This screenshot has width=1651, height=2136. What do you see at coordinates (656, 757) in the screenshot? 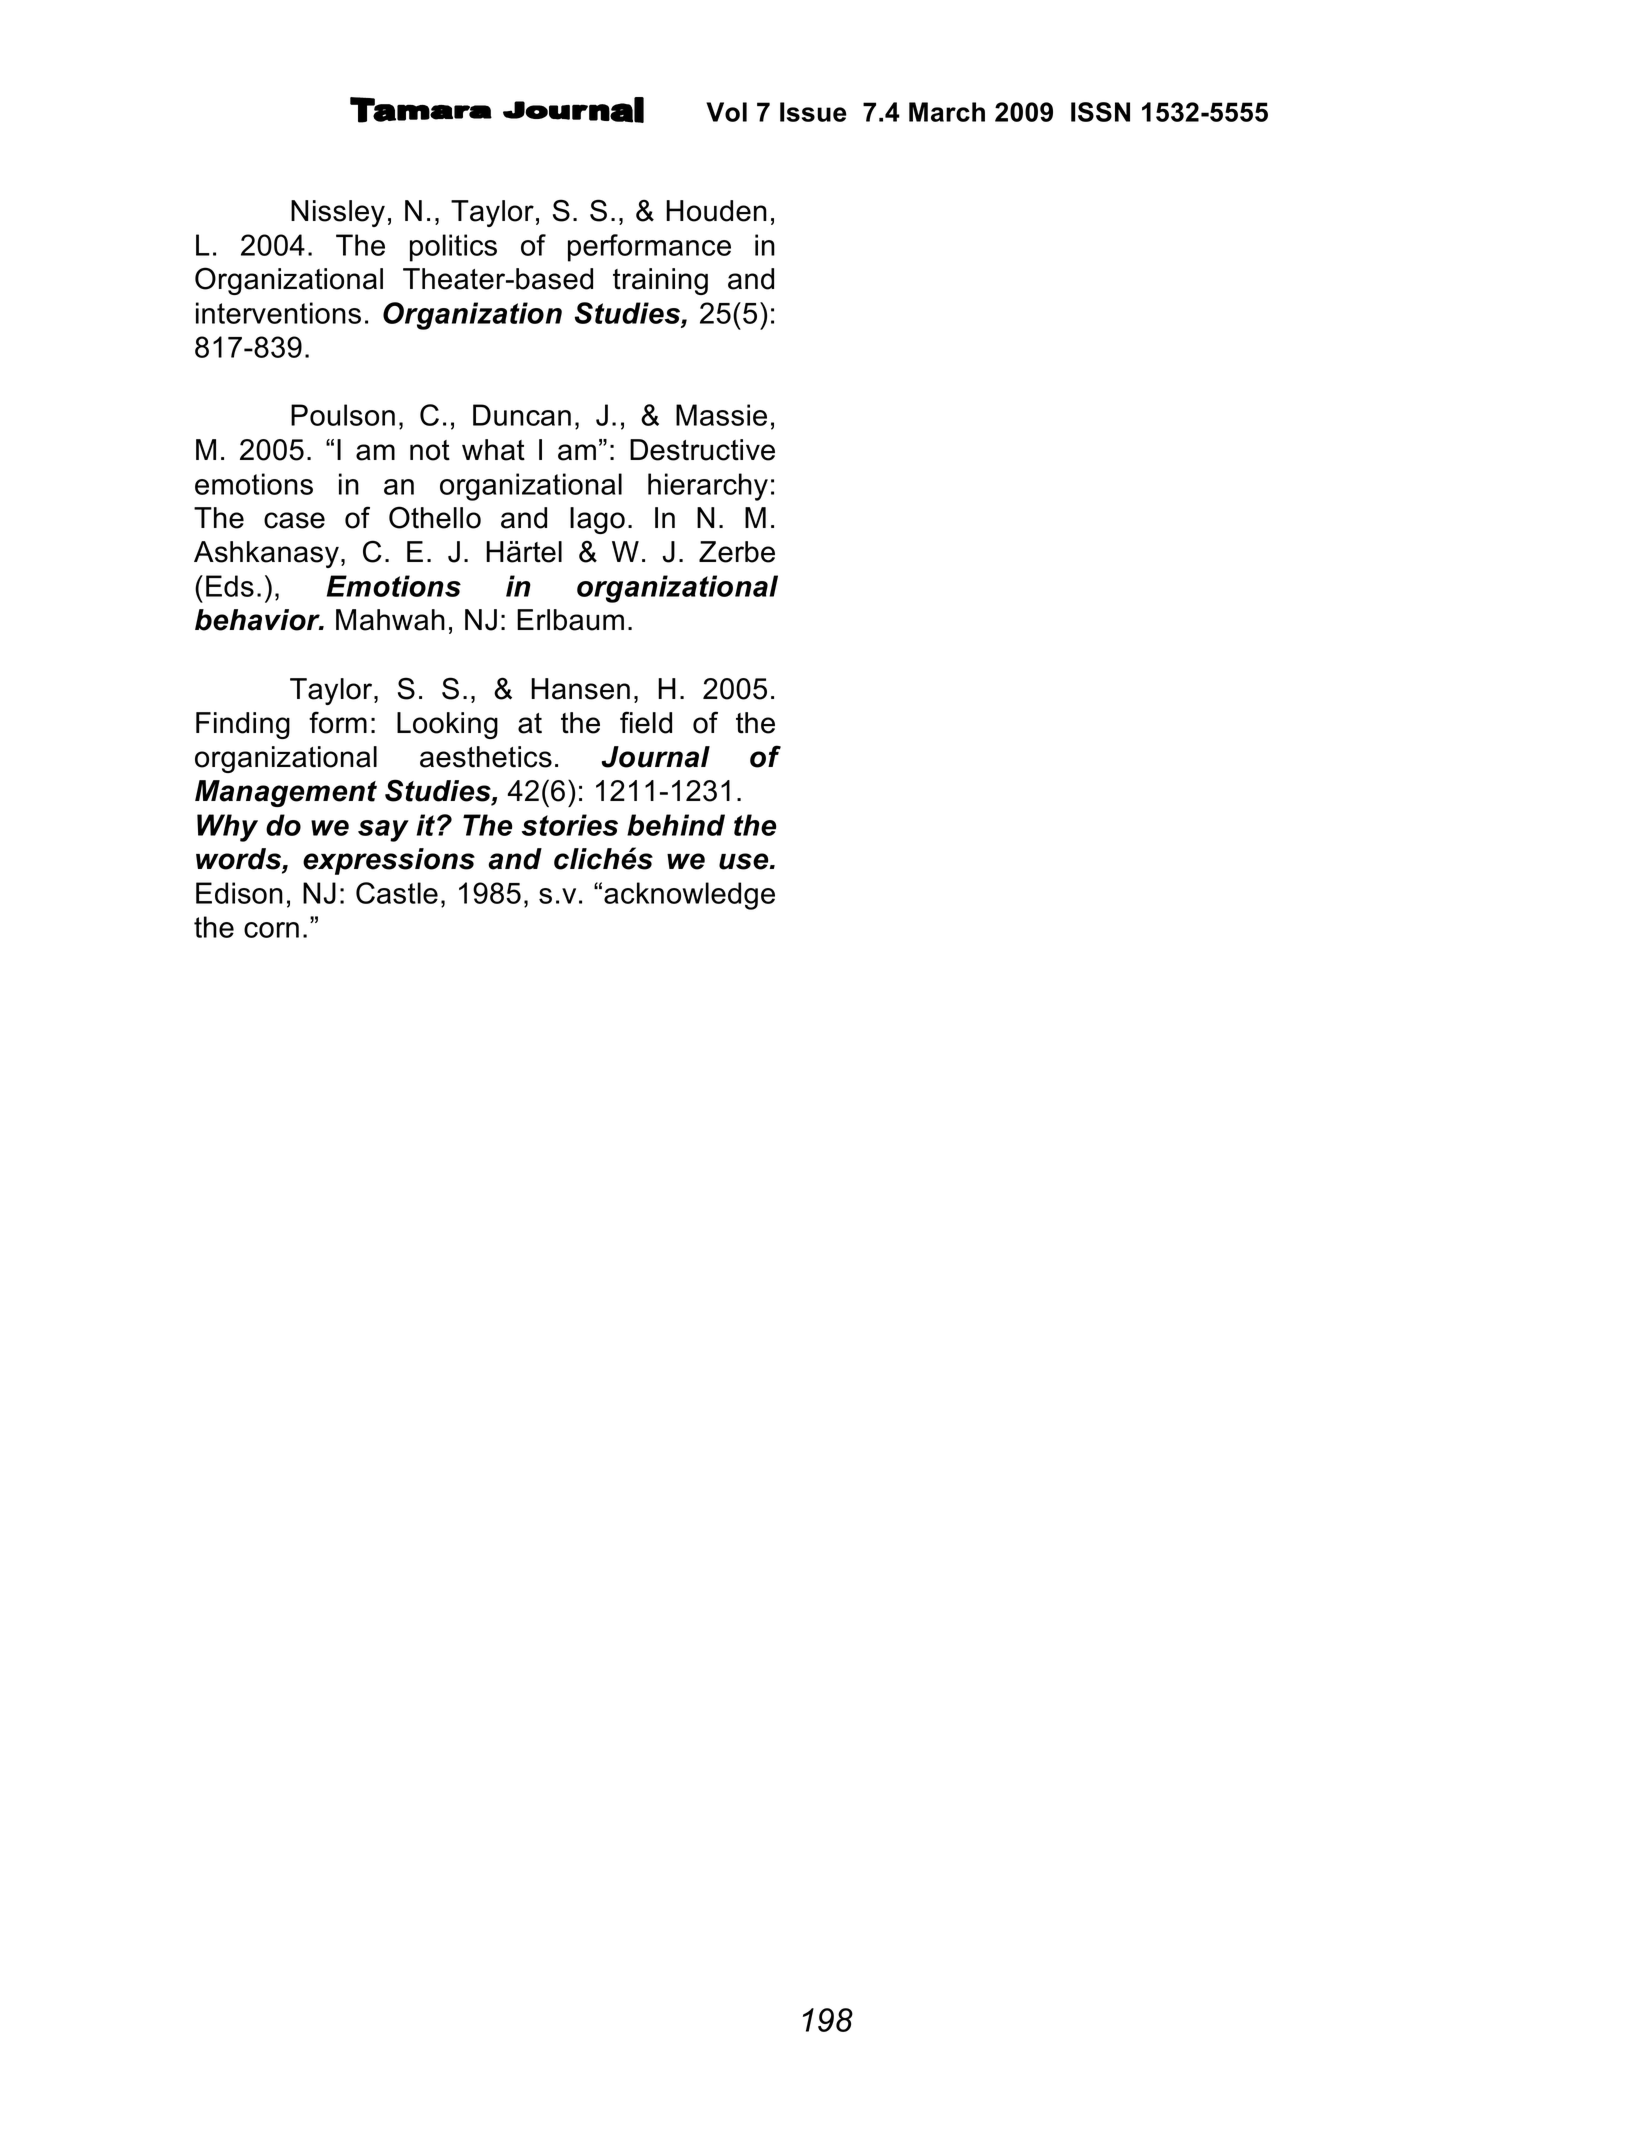
I see `Journal` at bounding box center [656, 757].
